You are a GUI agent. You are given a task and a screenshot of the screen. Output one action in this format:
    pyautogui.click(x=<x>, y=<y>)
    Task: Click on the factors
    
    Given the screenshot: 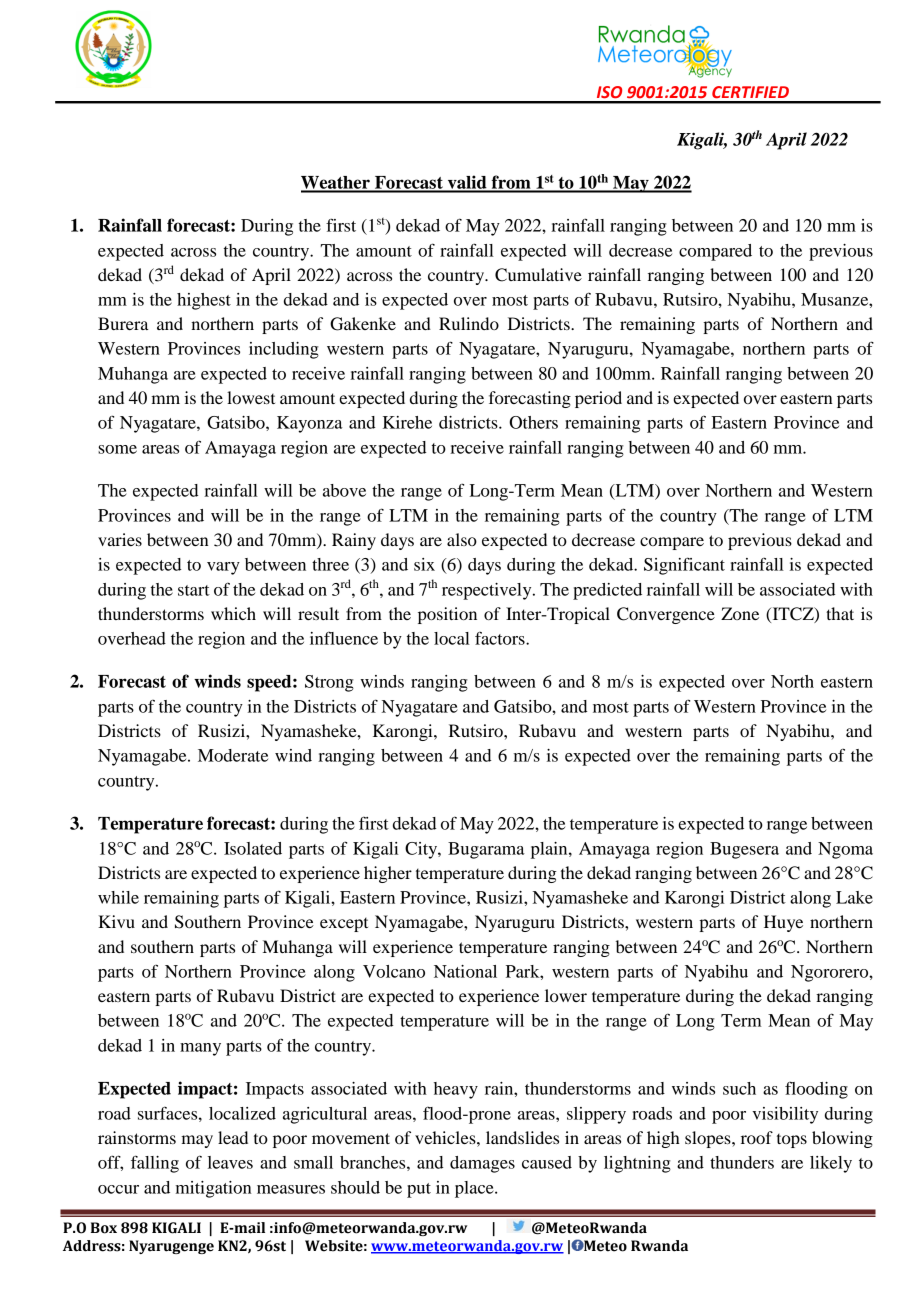 What is the action you would take?
    pyautogui.click(x=501, y=638)
